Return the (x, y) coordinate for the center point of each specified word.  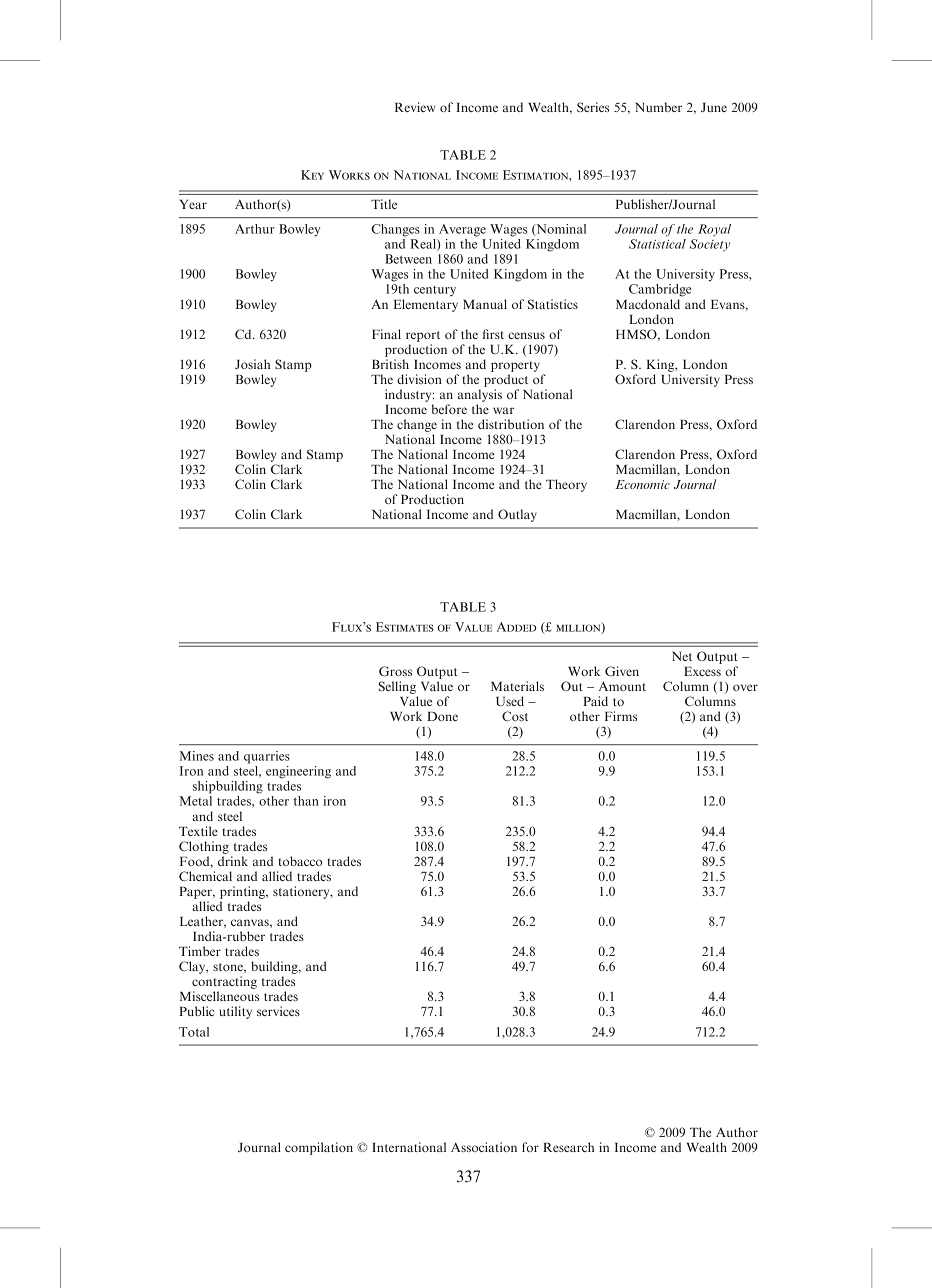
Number (658, 107)
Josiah (252, 364)
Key (312, 175)
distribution (511, 424)
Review (415, 107)
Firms (621, 716)
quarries (267, 757)
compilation (319, 1148)
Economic (642, 484)
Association (484, 1147)
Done (442, 716)
